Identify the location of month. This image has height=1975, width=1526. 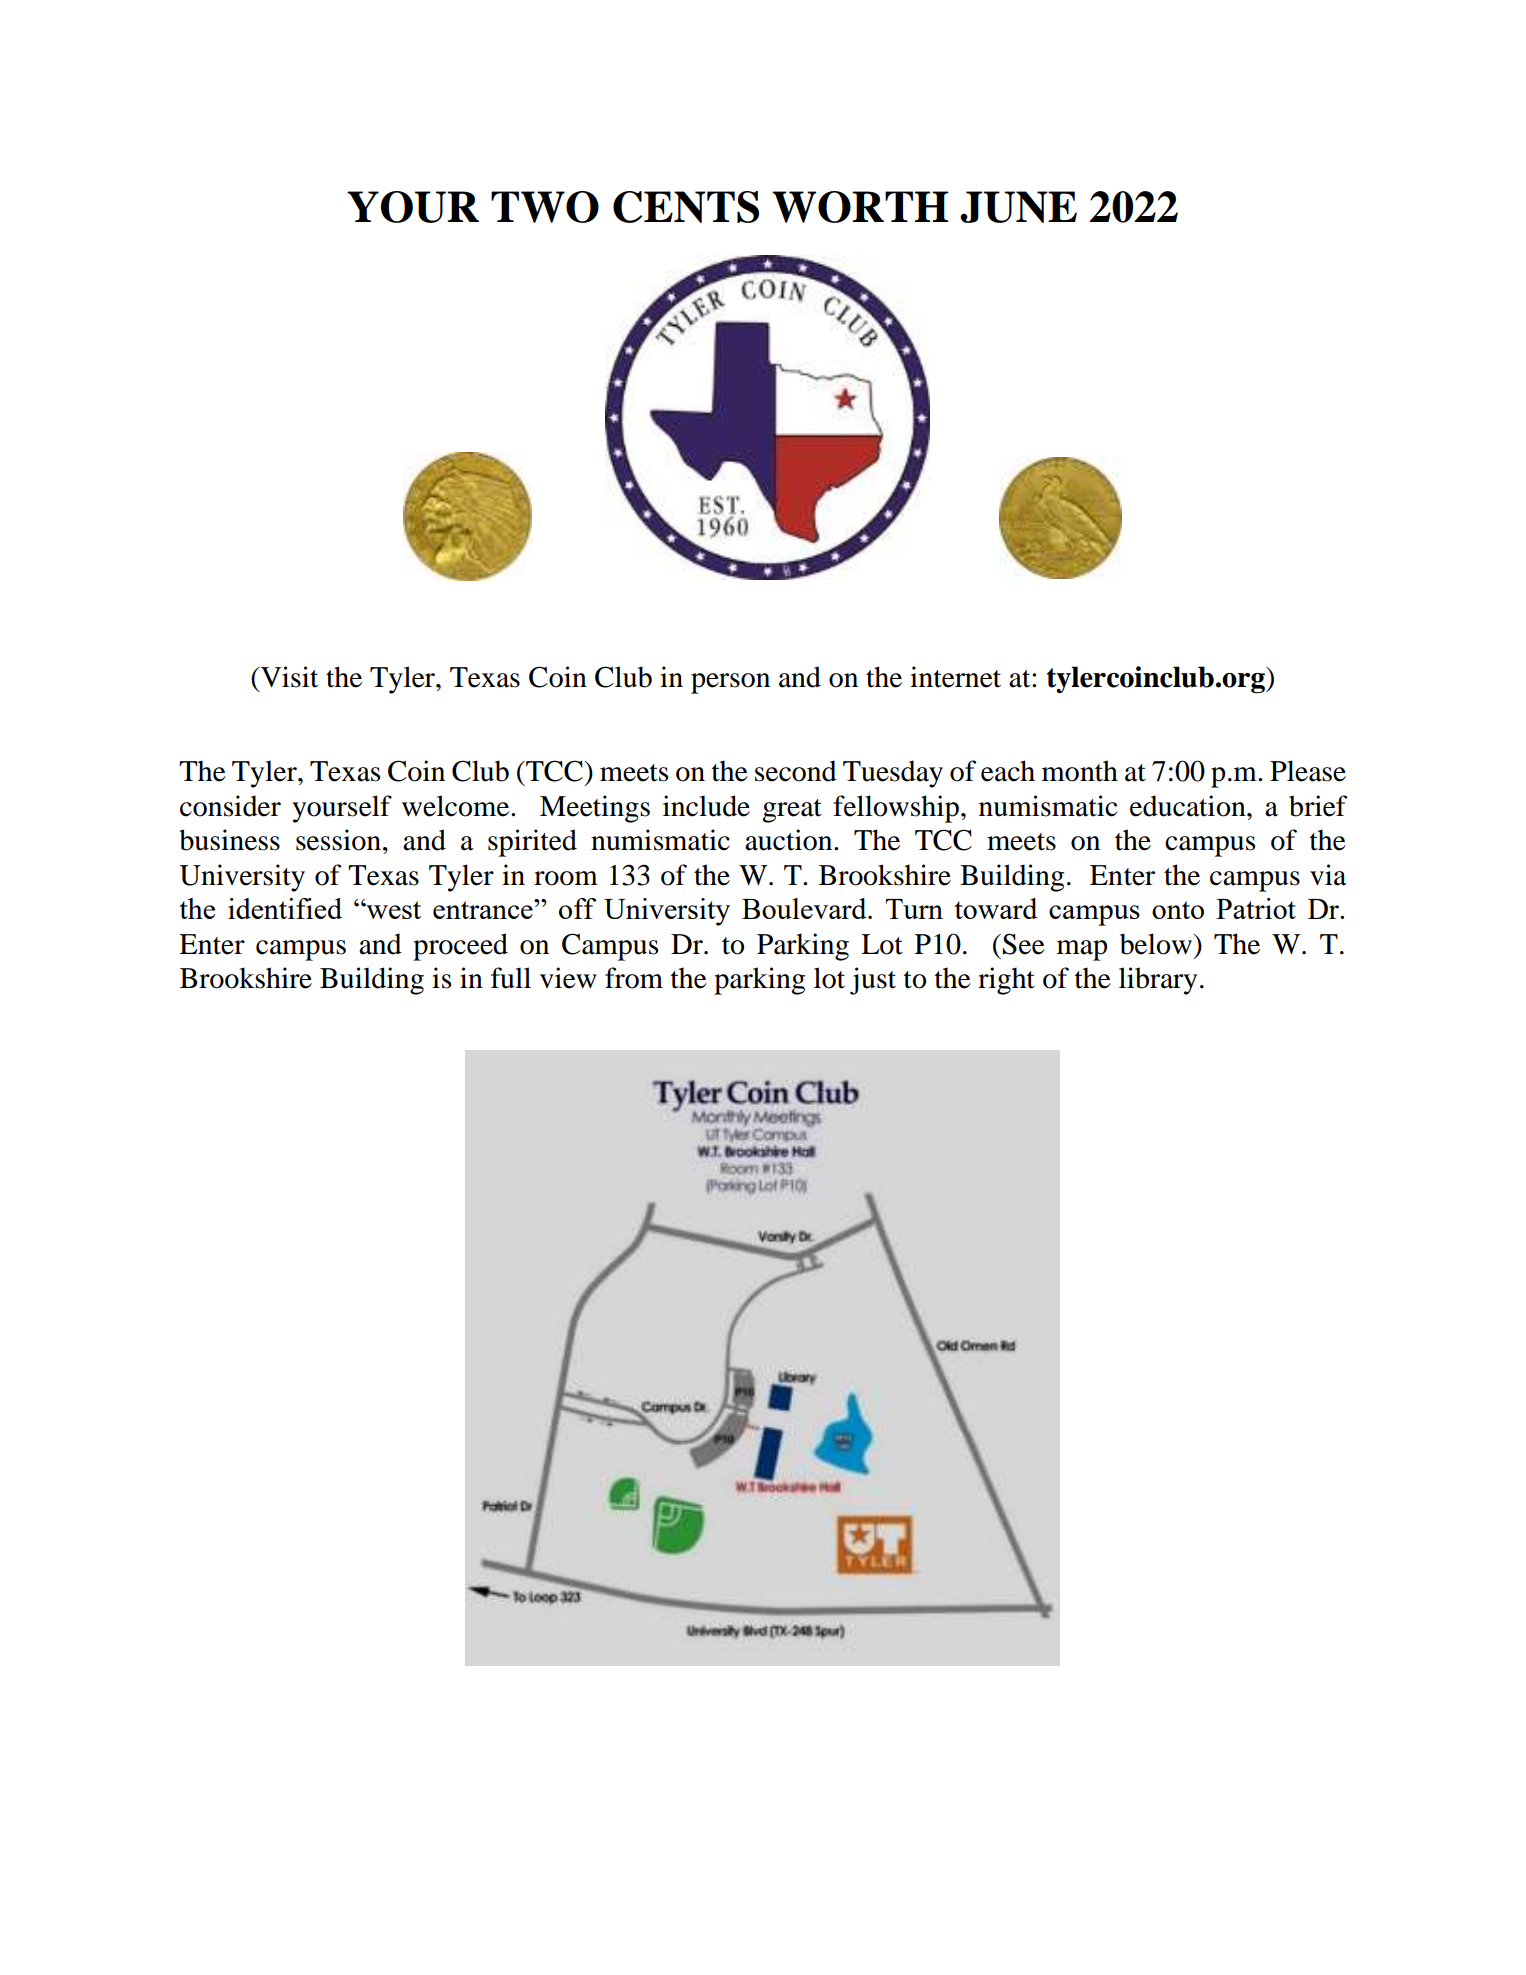
(1080, 771).
